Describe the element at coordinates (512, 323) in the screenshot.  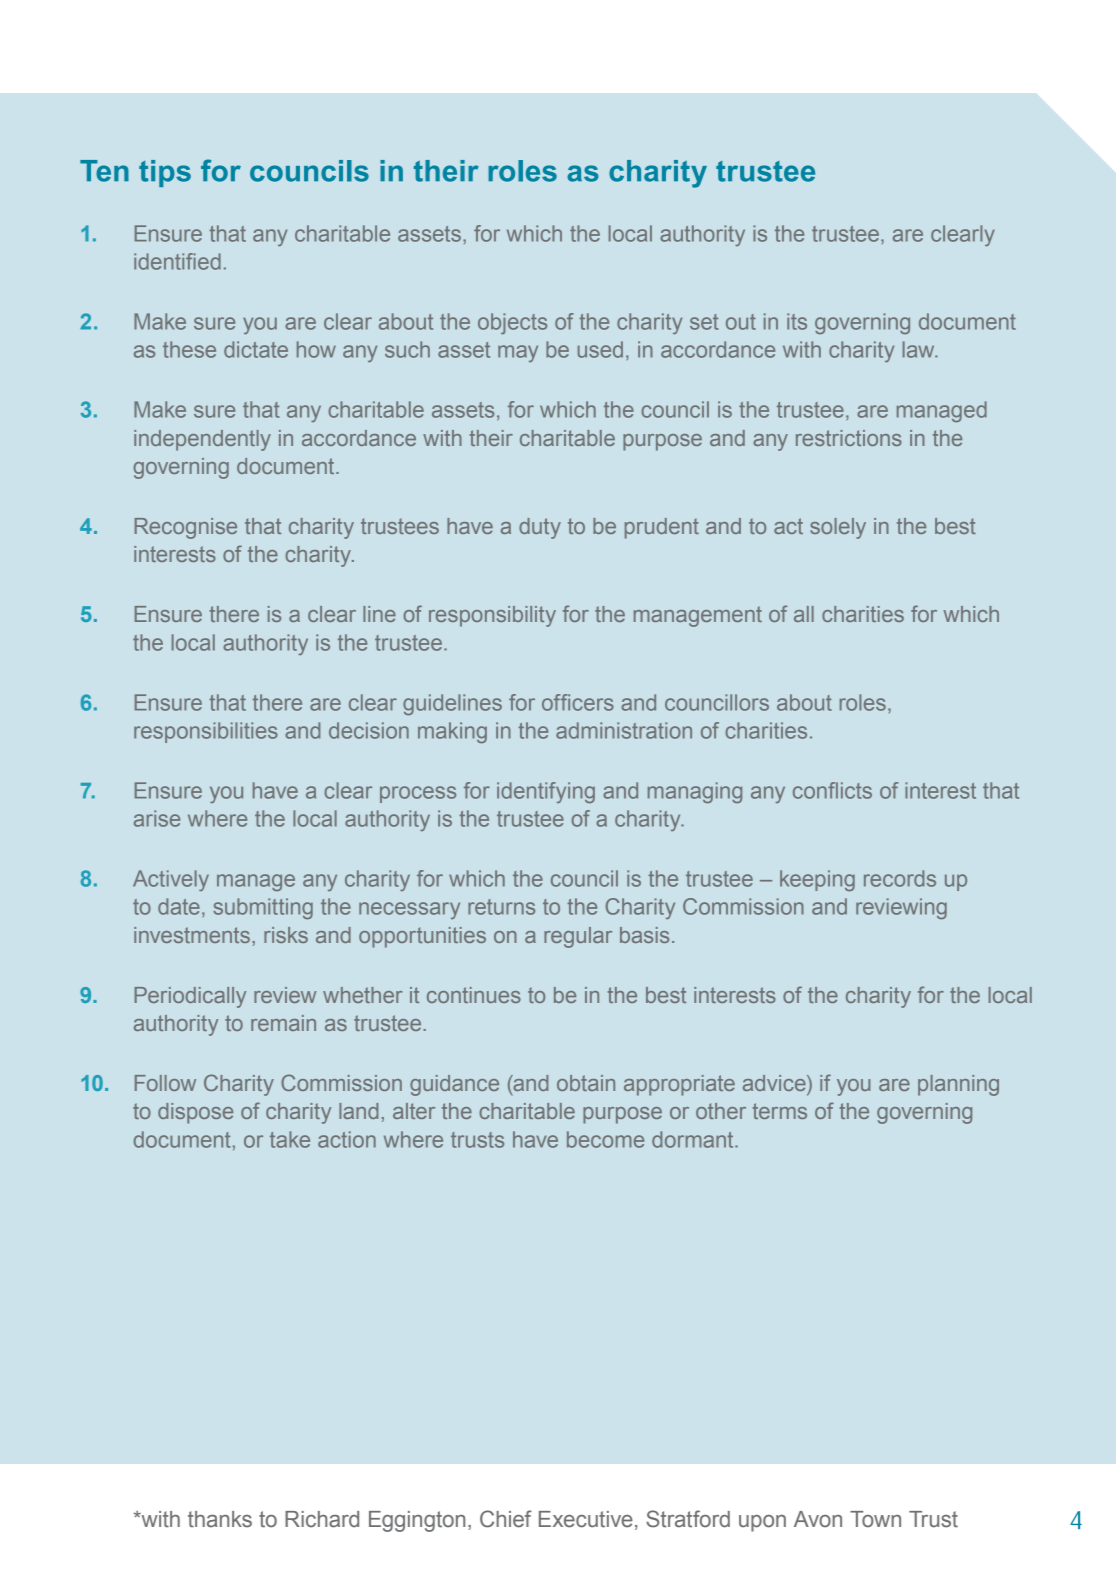
I see `objects` at that location.
